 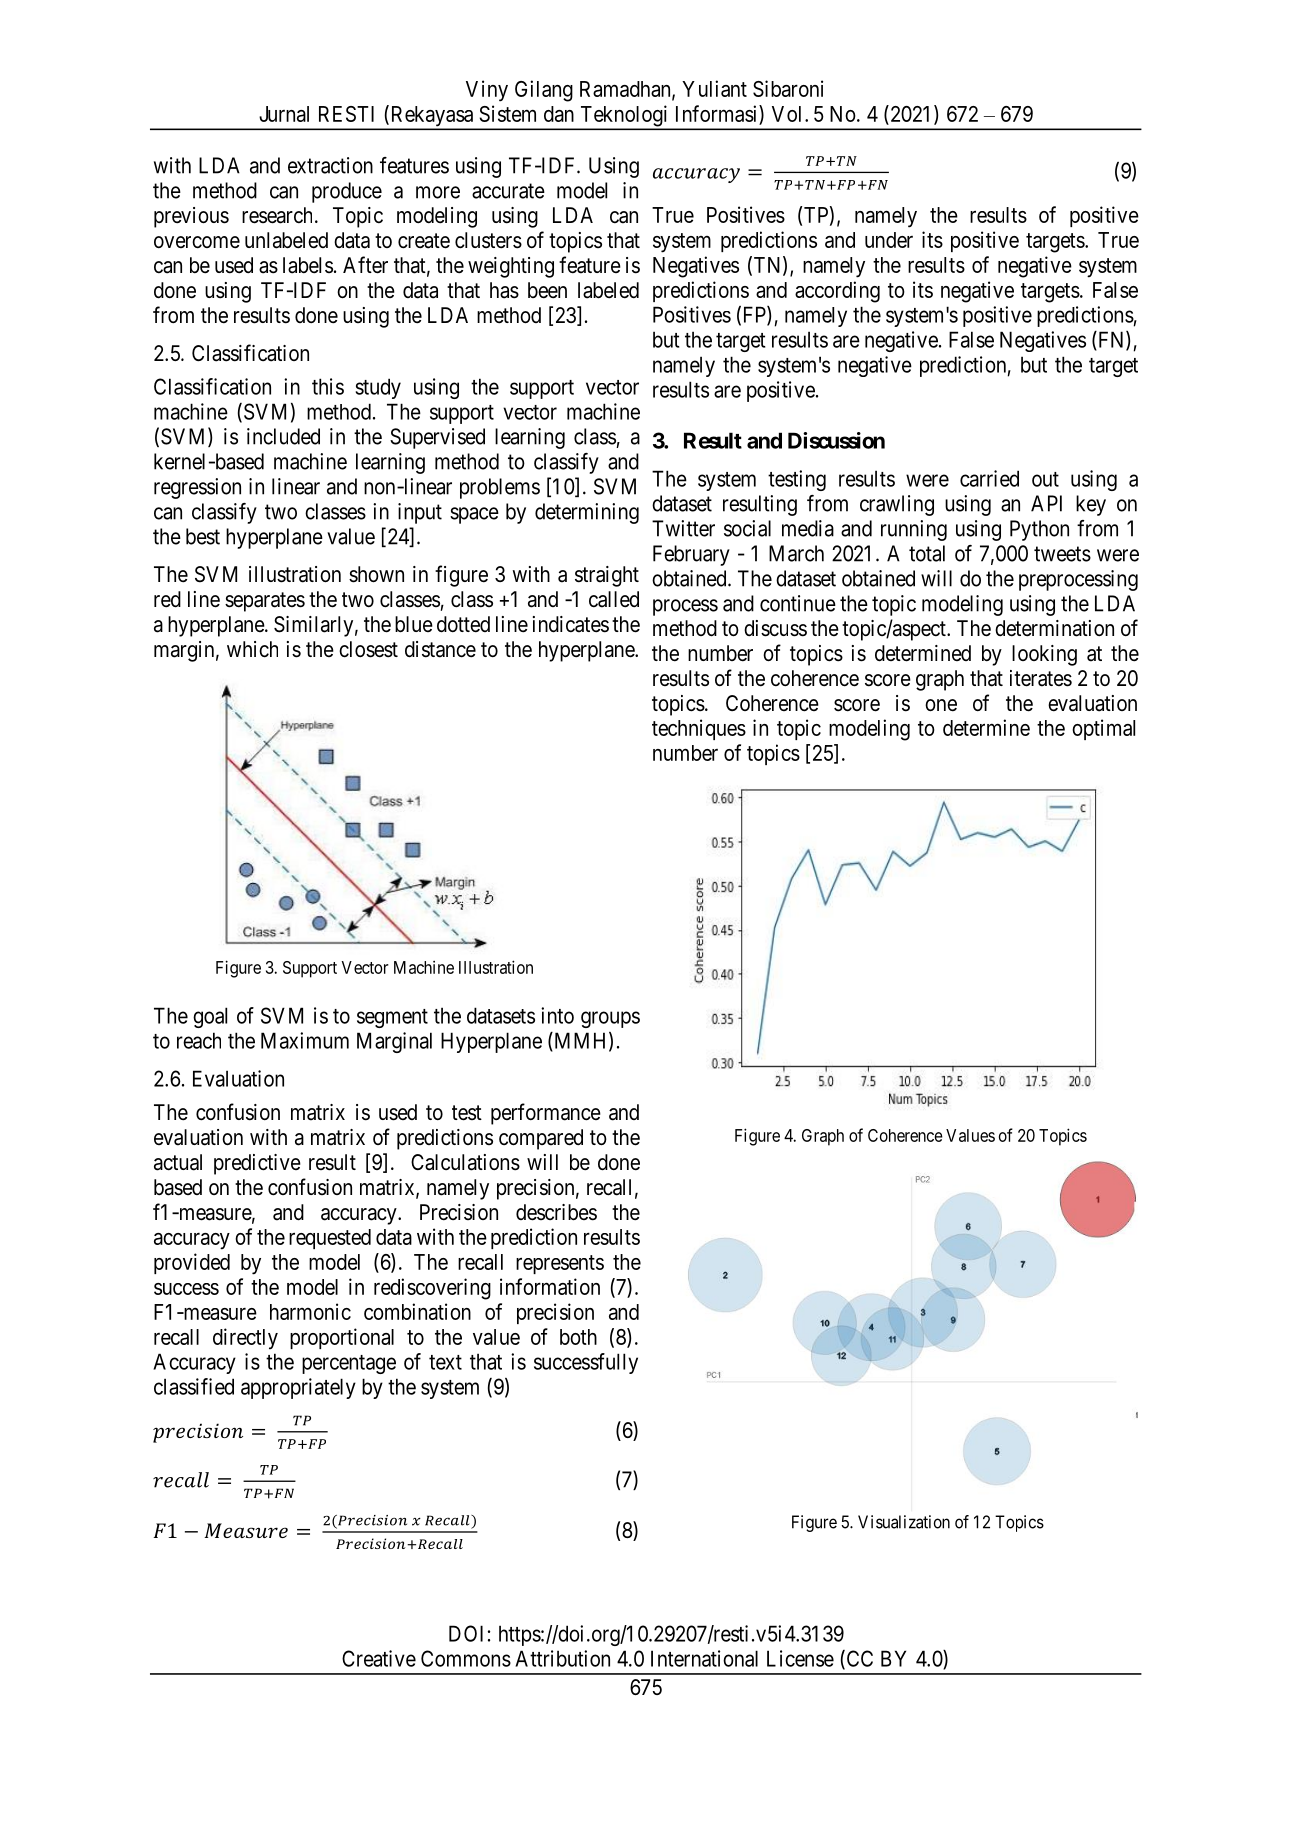 I want to click on Twitter, so click(x=683, y=528).
